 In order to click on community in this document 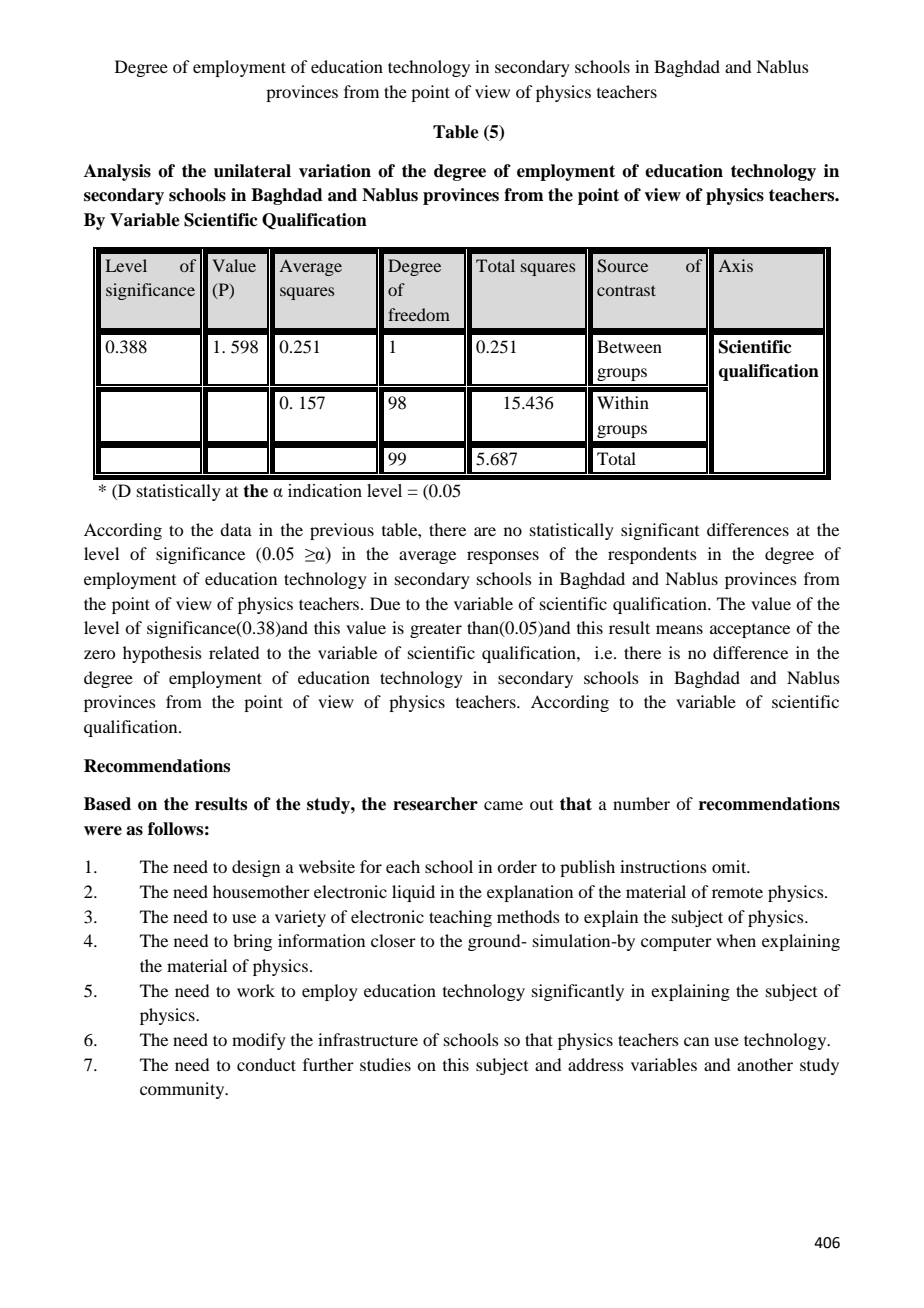, I will do `click(183, 1090)`.
